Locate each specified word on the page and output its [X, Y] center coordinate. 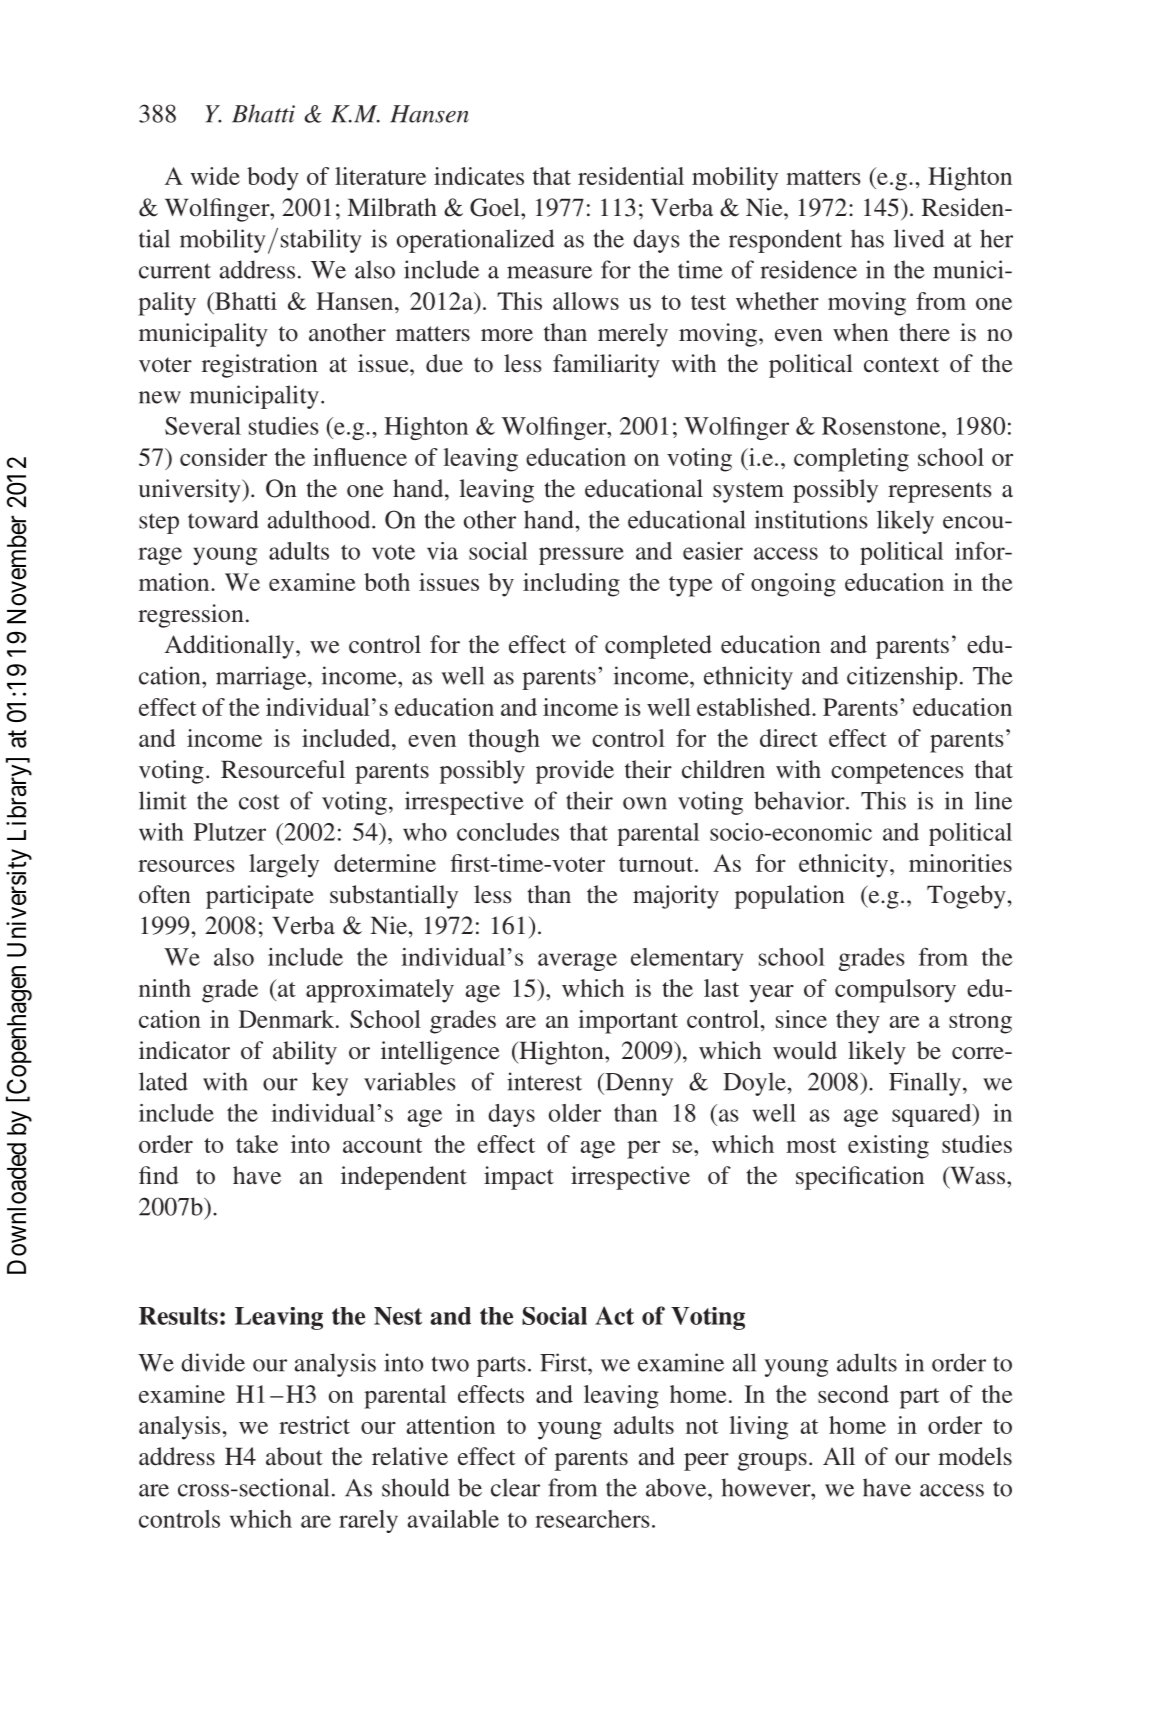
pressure [581, 556]
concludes [508, 832]
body [273, 179]
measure [549, 272]
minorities [960, 863]
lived [919, 238]
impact [519, 1178]
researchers [592, 1519]
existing [888, 1147]
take [257, 1144]
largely [284, 866]
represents [940, 492]
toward [223, 519]
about [294, 1456]
